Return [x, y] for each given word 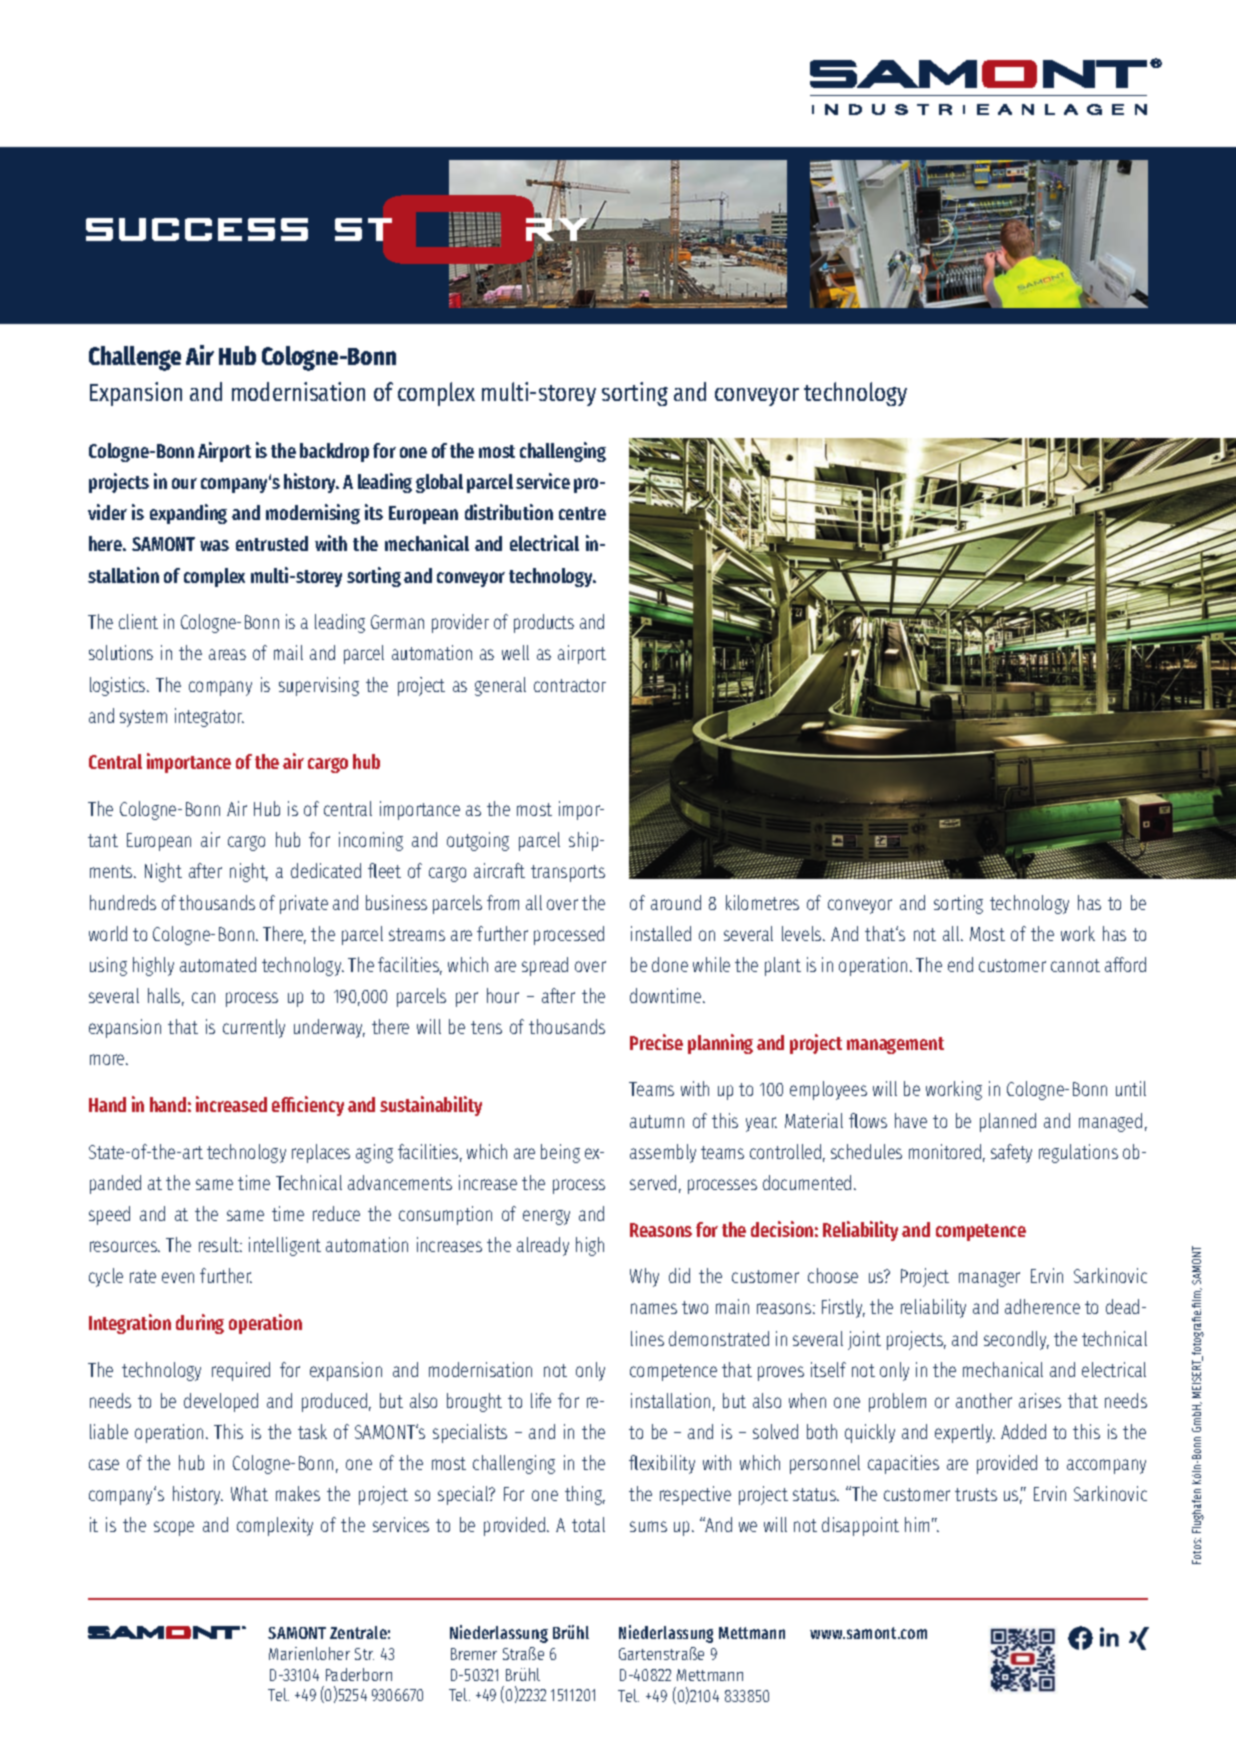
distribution [509, 512]
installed [661, 933]
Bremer [474, 1654]
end [960, 964]
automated [218, 964]
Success [197, 229]
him [917, 1524]
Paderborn [359, 1674]
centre [582, 513]
